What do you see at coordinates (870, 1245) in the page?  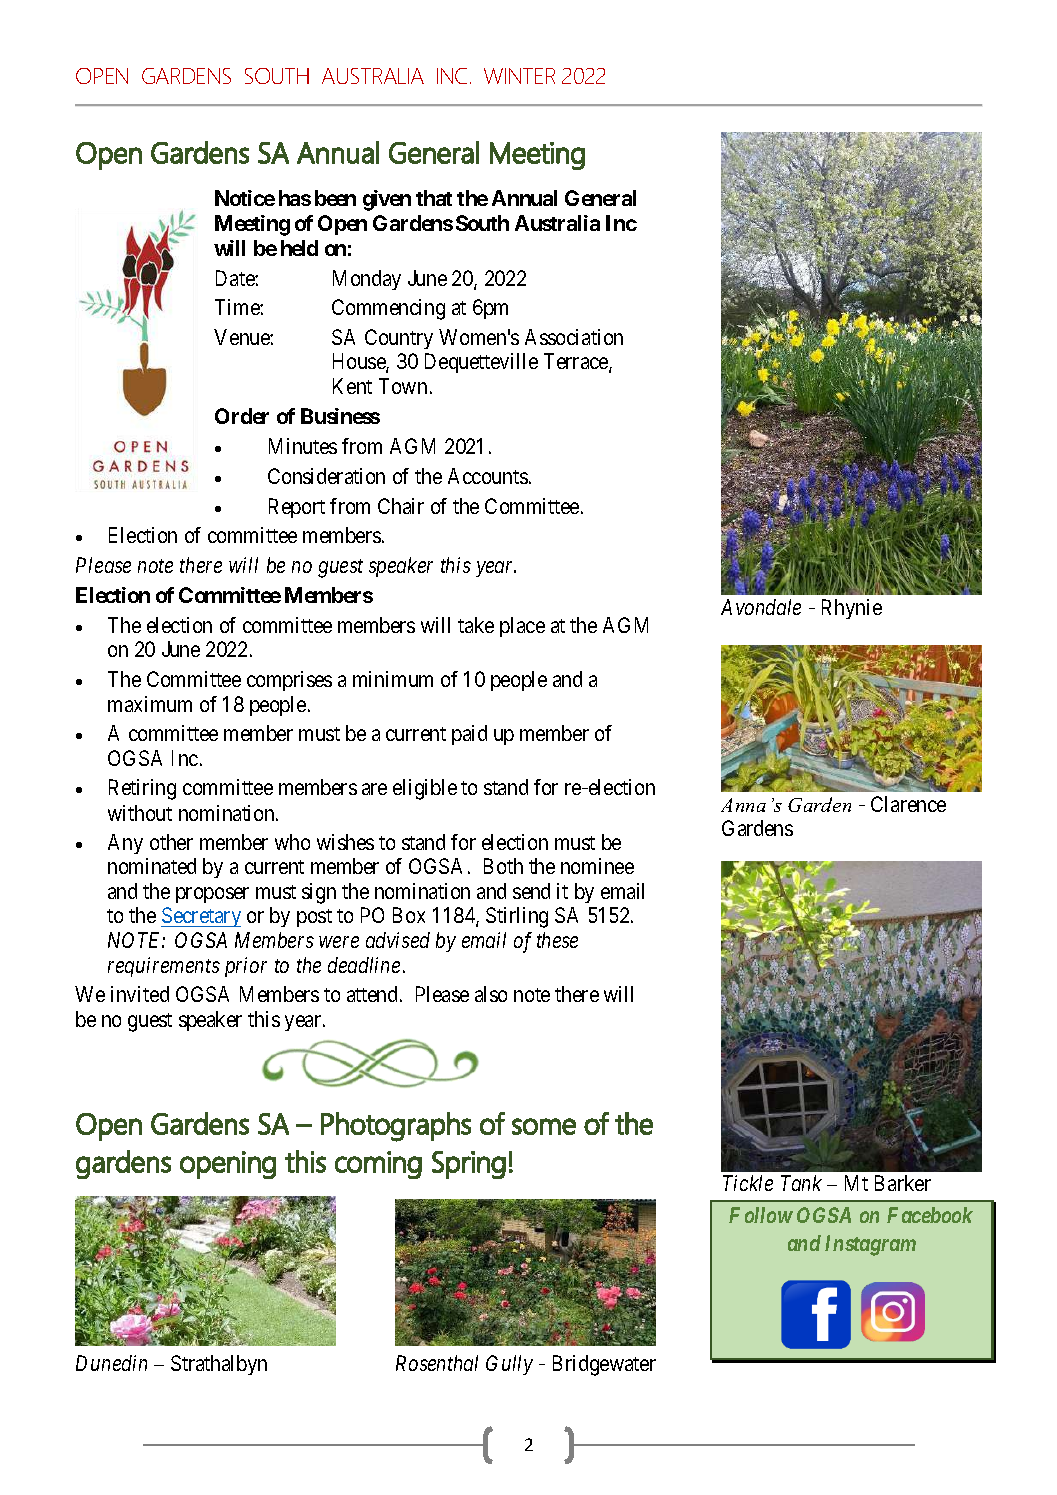 I see `Instagram` at bounding box center [870, 1245].
